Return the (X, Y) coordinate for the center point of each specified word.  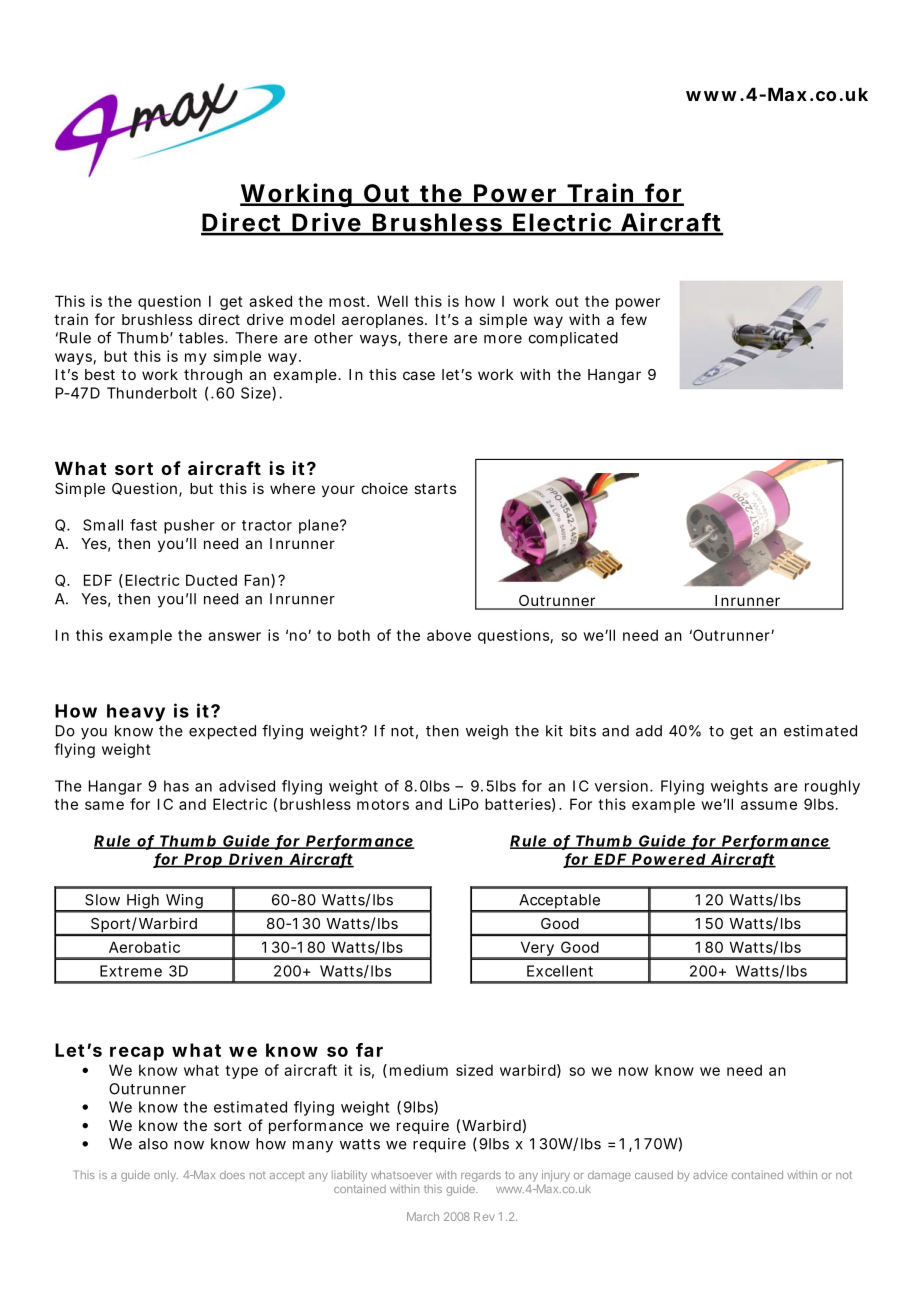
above (449, 635)
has (176, 786)
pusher (189, 526)
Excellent (560, 971)
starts (435, 488)
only (166, 1176)
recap (137, 1053)
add (649, 731)
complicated (573, 339)
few (634, 319)
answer (234, 636)
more (503, 339)
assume (769, 805)
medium (419, 1070)
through (213, 376)
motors (383, 804)
